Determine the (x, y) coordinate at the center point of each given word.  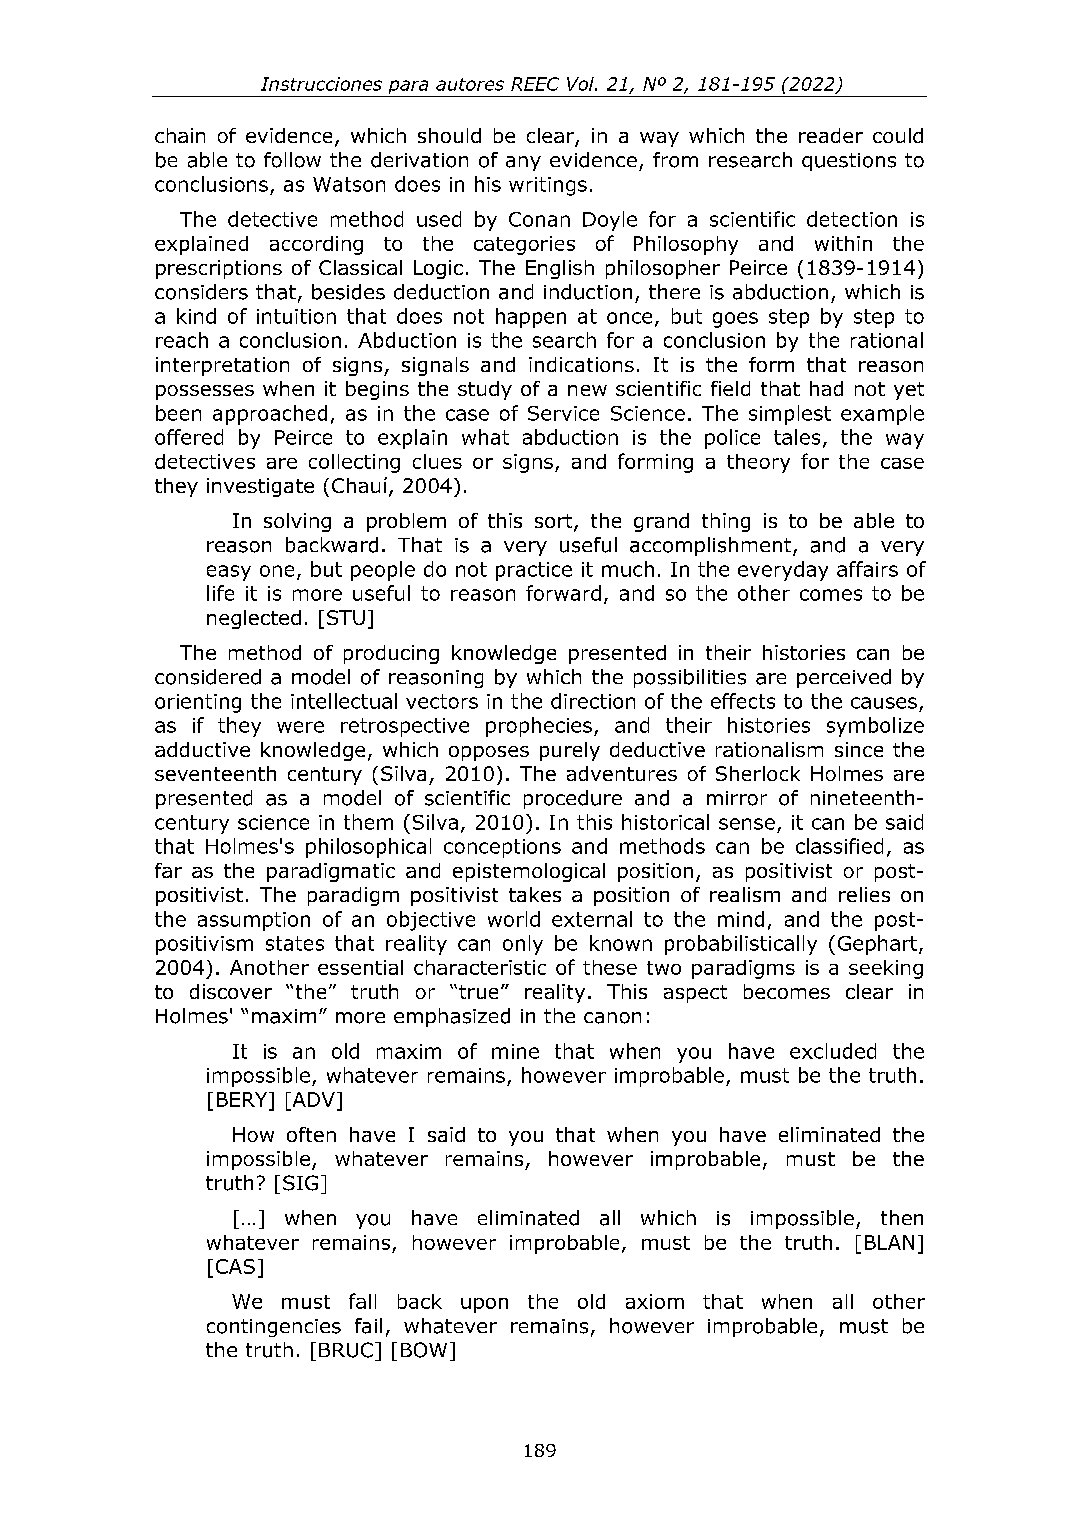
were (300, 727)
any (523, 163)
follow (292, 160)
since (859, 749)
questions (849, 162)
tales (797, 437)
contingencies (274, 1328)
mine (515, 1051)
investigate (260, 487)
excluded (833, 1051)
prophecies (539, 727)
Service (563, 413)
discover (231, 991)
